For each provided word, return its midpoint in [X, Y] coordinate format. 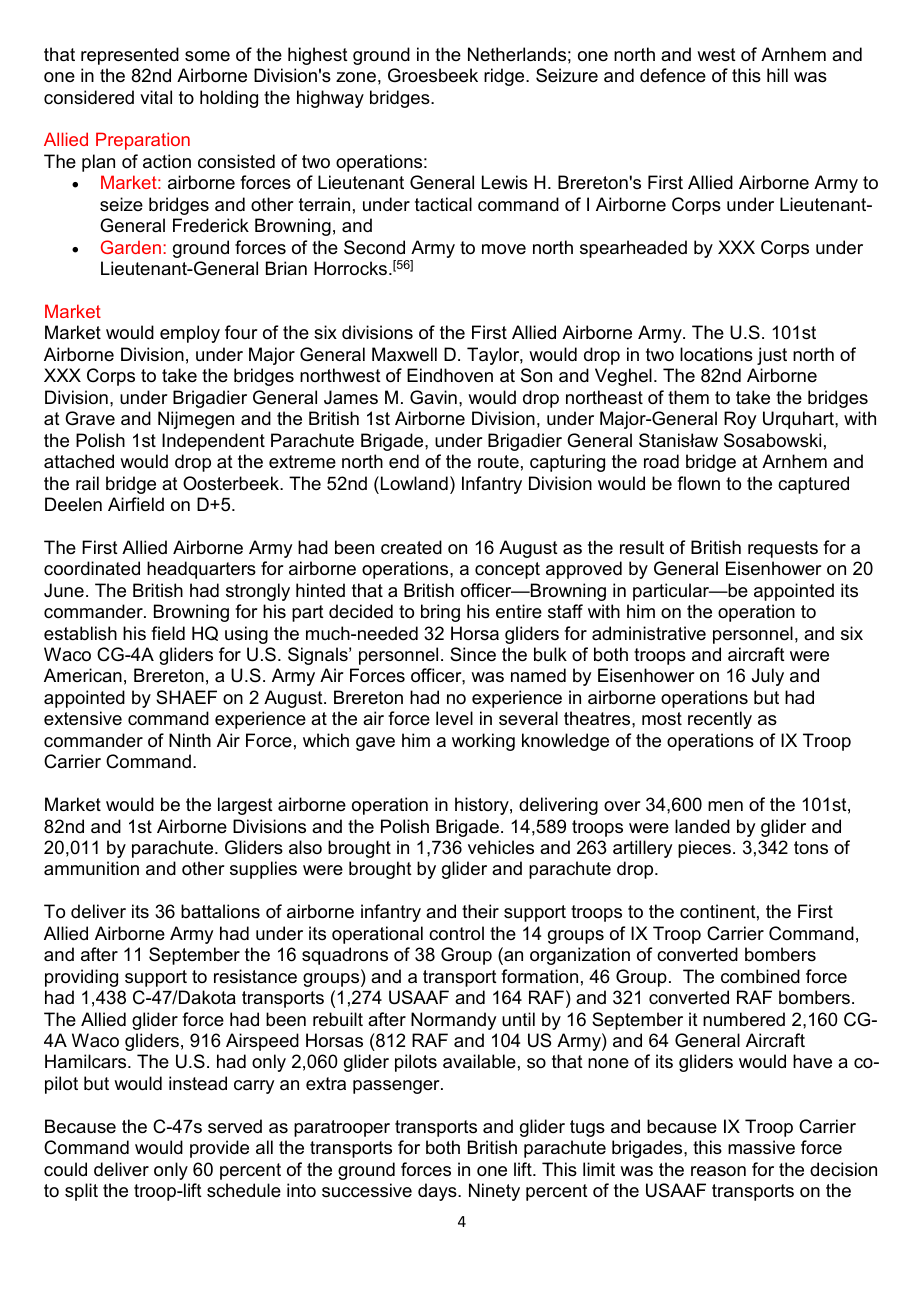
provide [219, 1149]
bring [440, 613]
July [768, 677]
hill [777, 75]
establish [80, 633]
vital [156, 97]
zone [356, 77]
